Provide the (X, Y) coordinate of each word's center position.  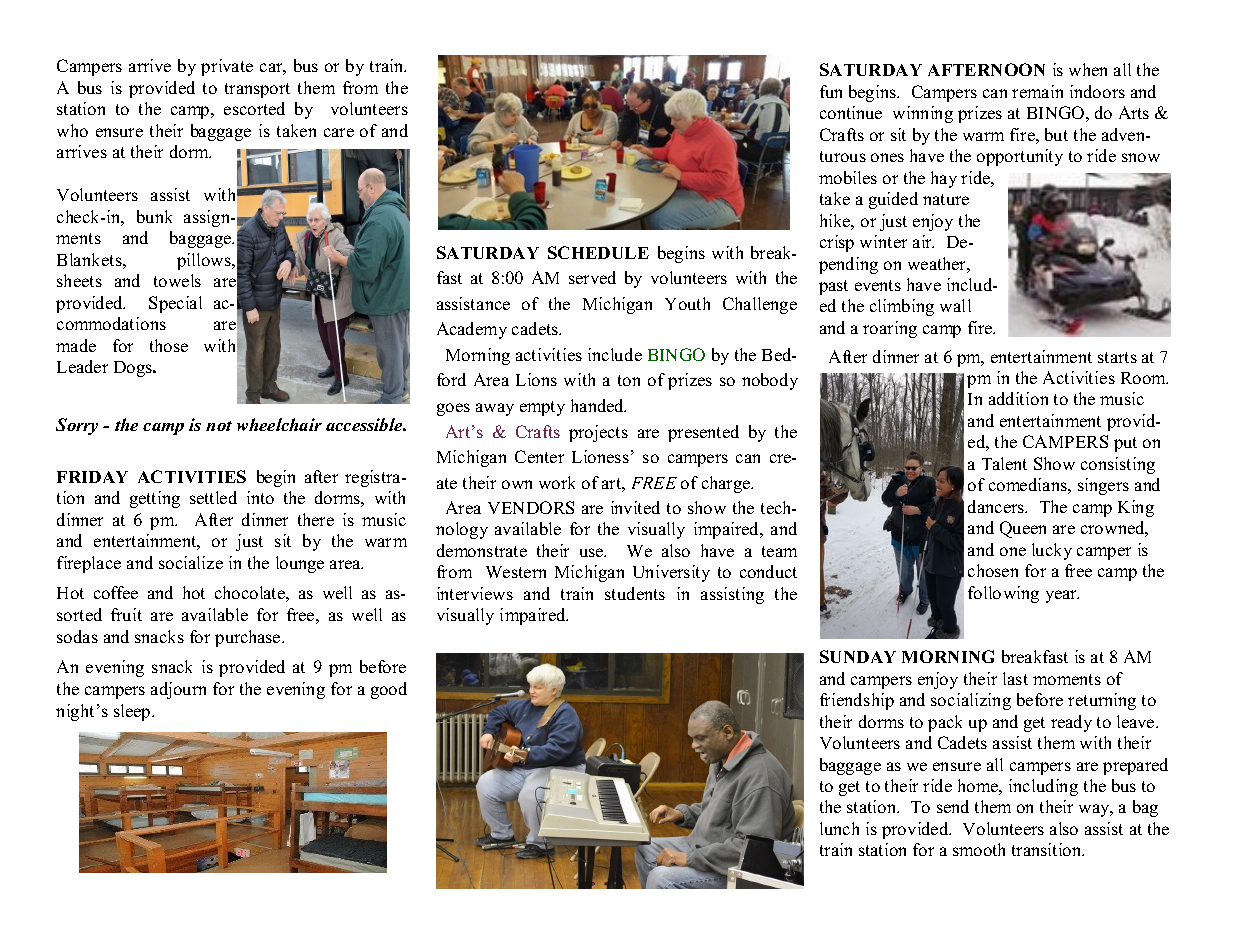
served (592, 277)
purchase (249, 638)
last (1015, 678)
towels (177, 280)
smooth (979, 849)
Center (539, 456)
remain (1037, 91)
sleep (133, 712)
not (219, 426)
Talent (1004, 463)
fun (831, 91)
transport (257, 90)
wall (955, 305)
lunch (839, 828)
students (635, 593)
